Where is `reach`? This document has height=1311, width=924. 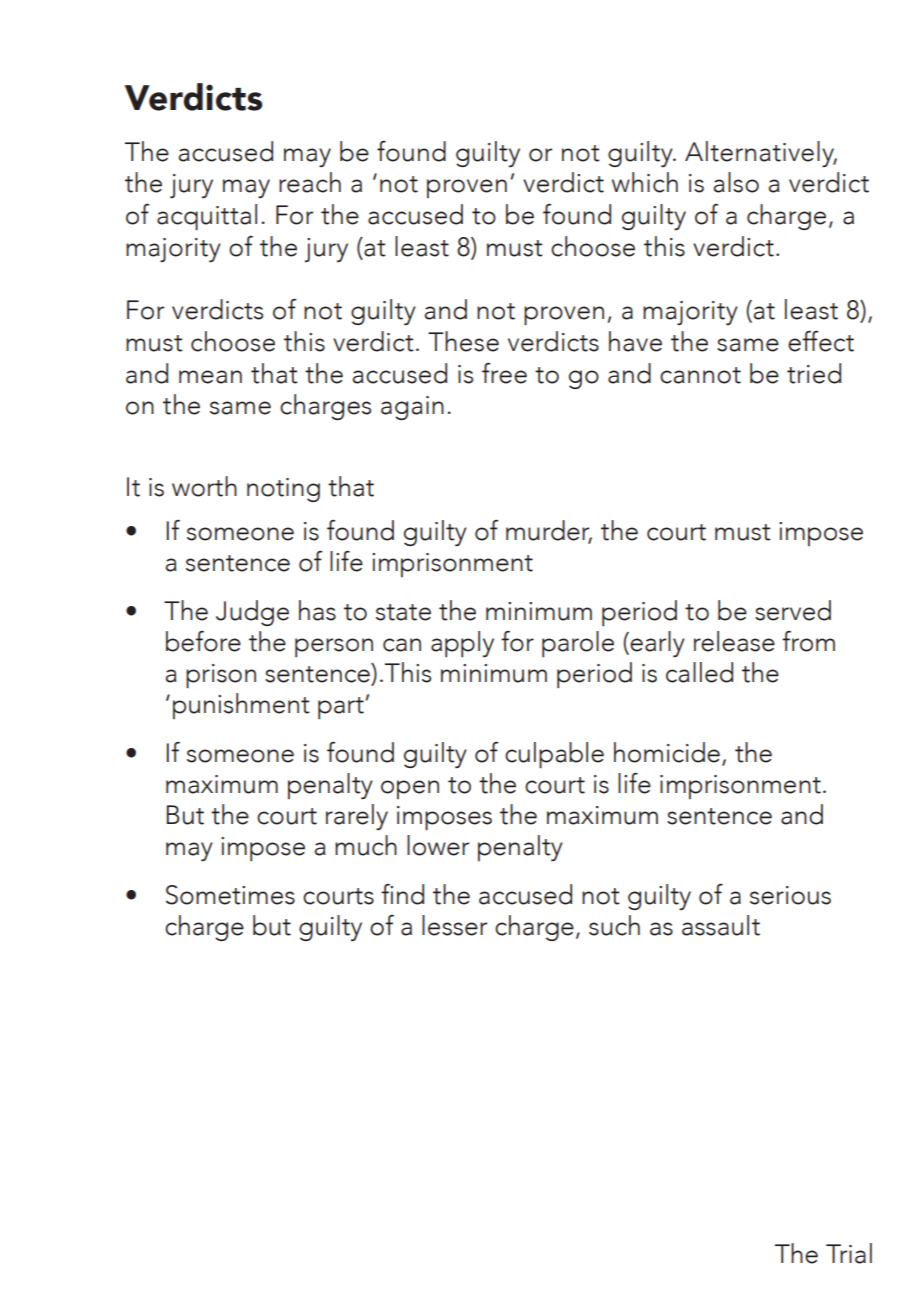
reach is located at coordinates (310, 182).
